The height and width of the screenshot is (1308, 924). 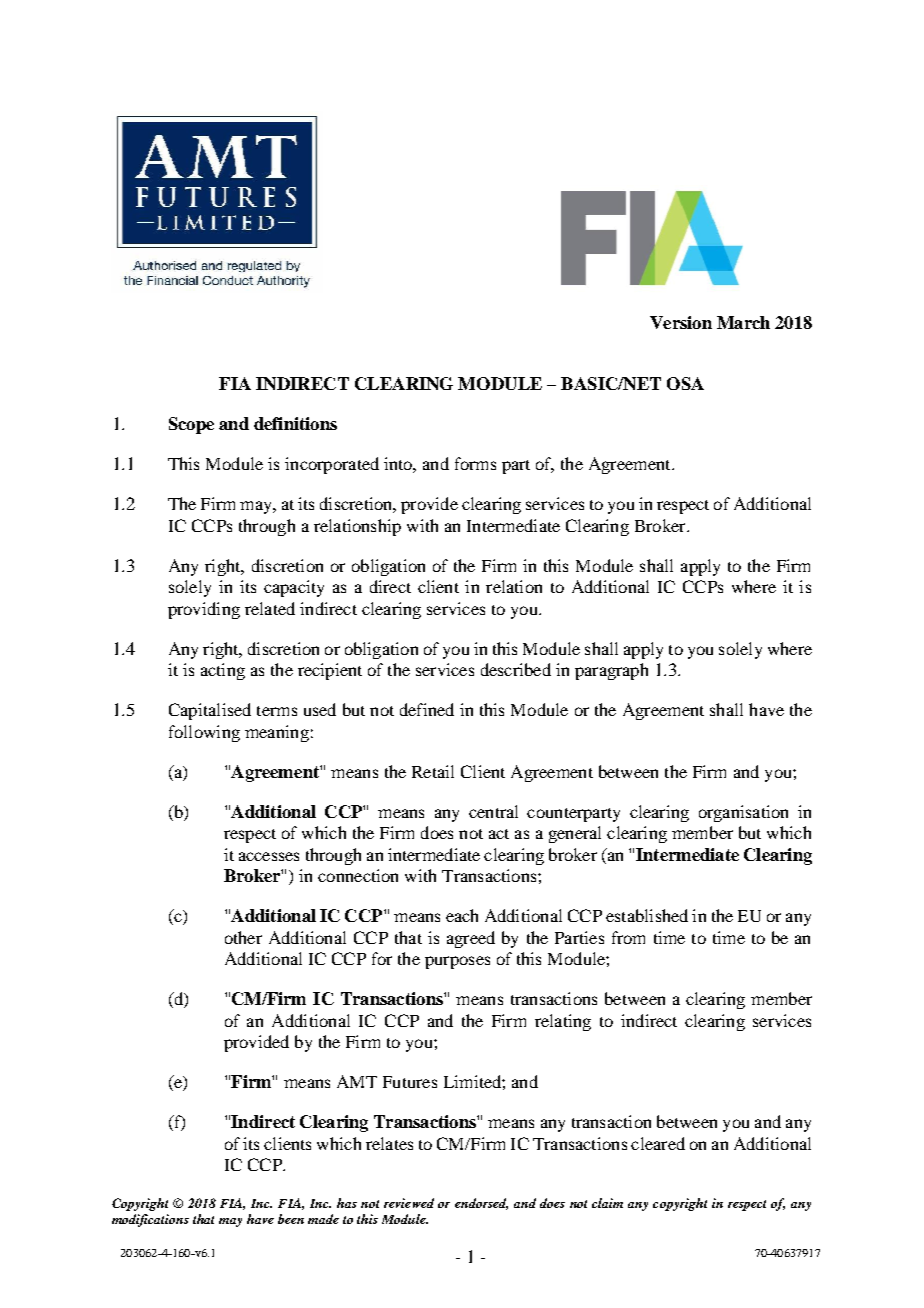 I want to click on claim, so click(x=607, y=1203).
